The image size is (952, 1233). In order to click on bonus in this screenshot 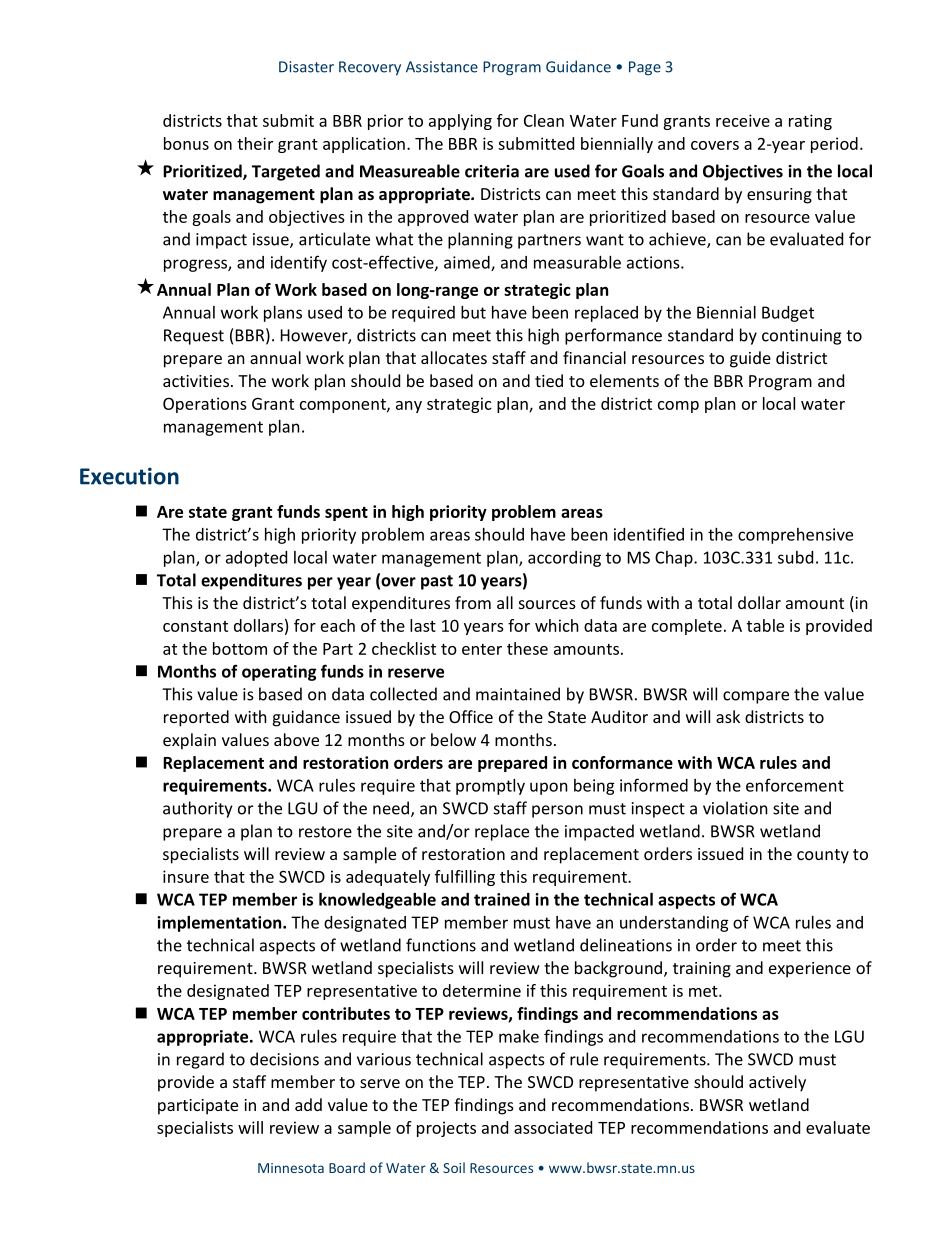, I will do `click(186, 143)`.
